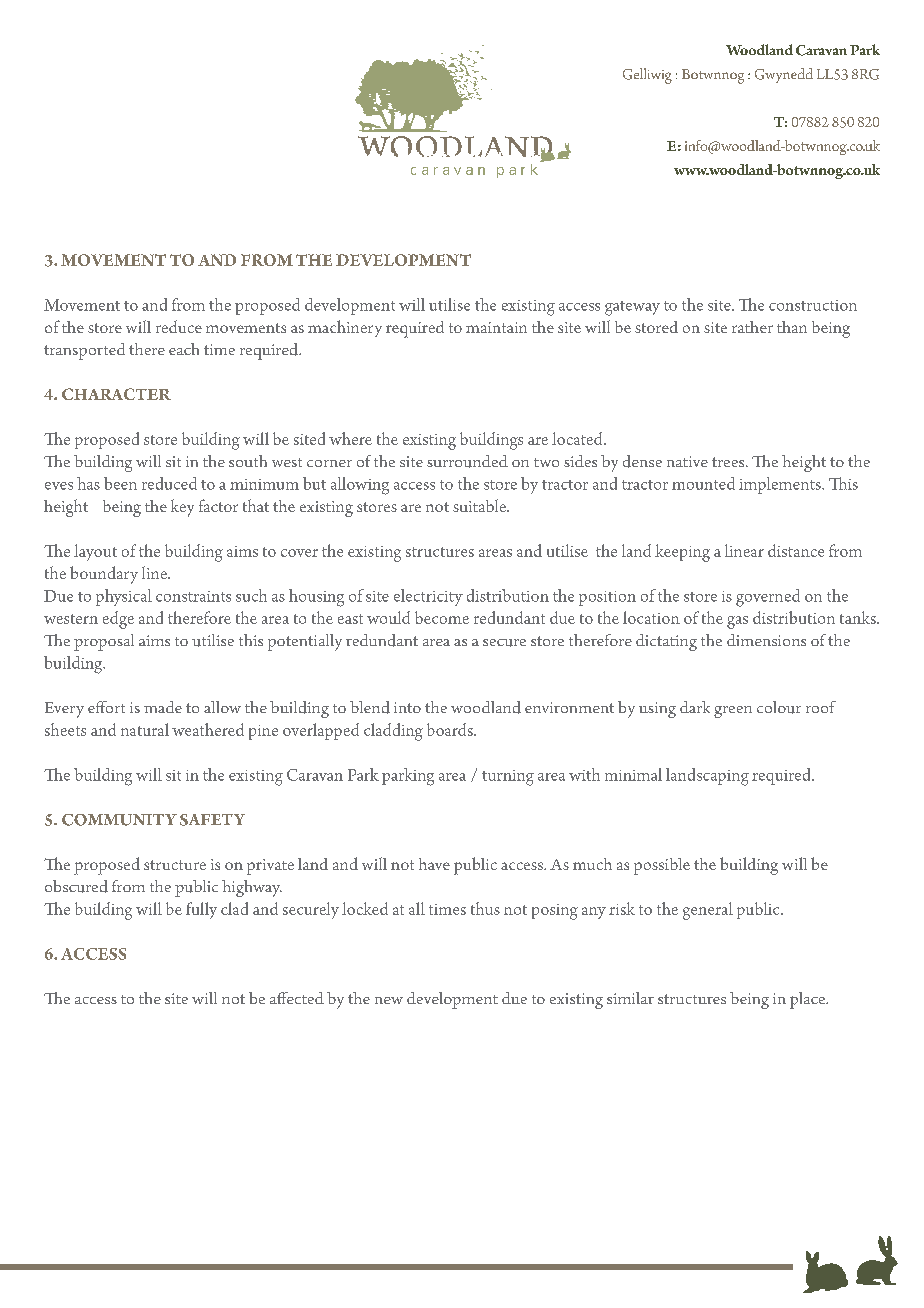 The image size is (924, 1308). Describe the element at coordinates (297, 998) in the page. I see `affected` at that location.
